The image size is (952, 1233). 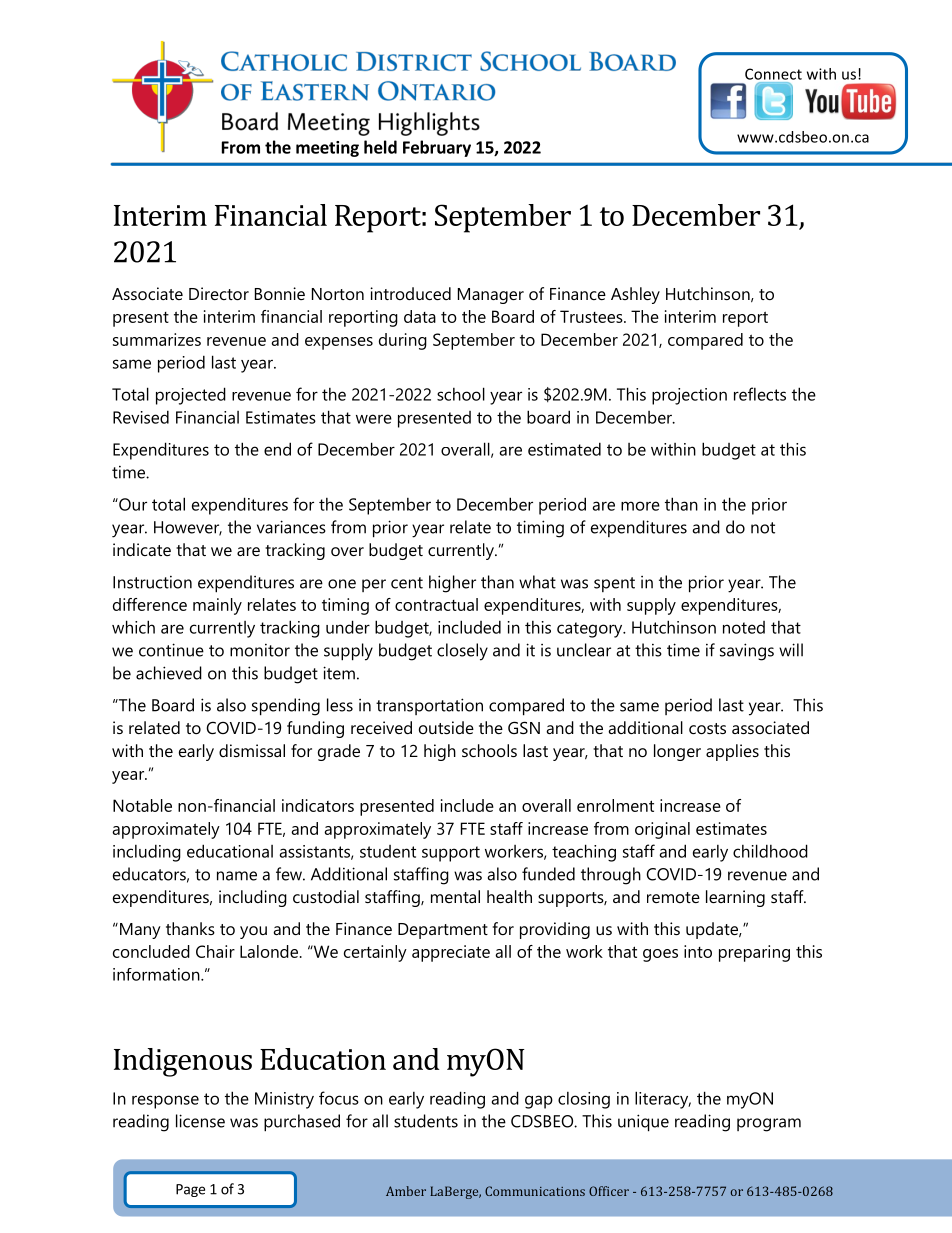 What do you see at coordinates (327, 149) in the document?
I see `meeting` at bounding box center [327, 149].
